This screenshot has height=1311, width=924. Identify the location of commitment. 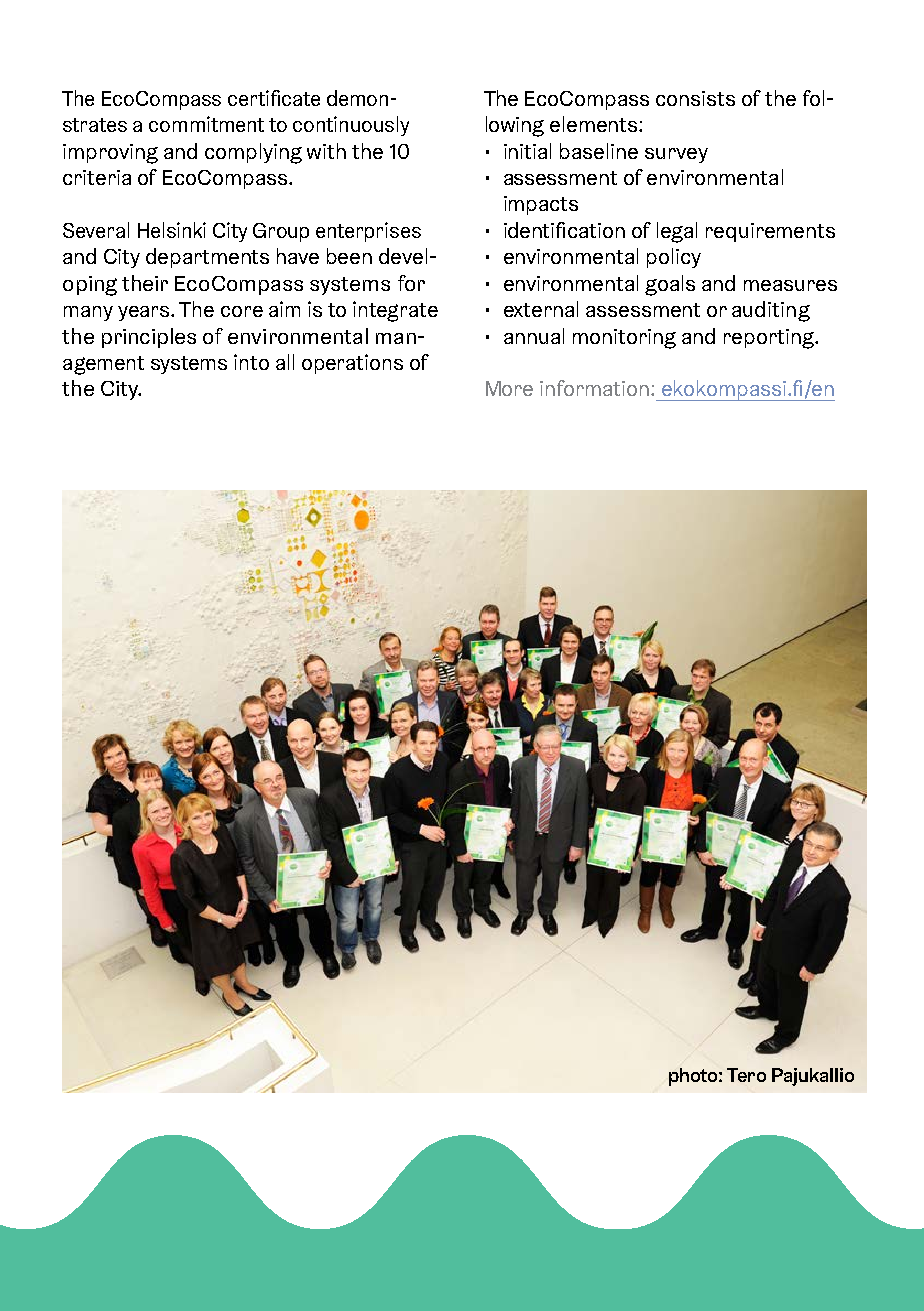
(206, 124).
